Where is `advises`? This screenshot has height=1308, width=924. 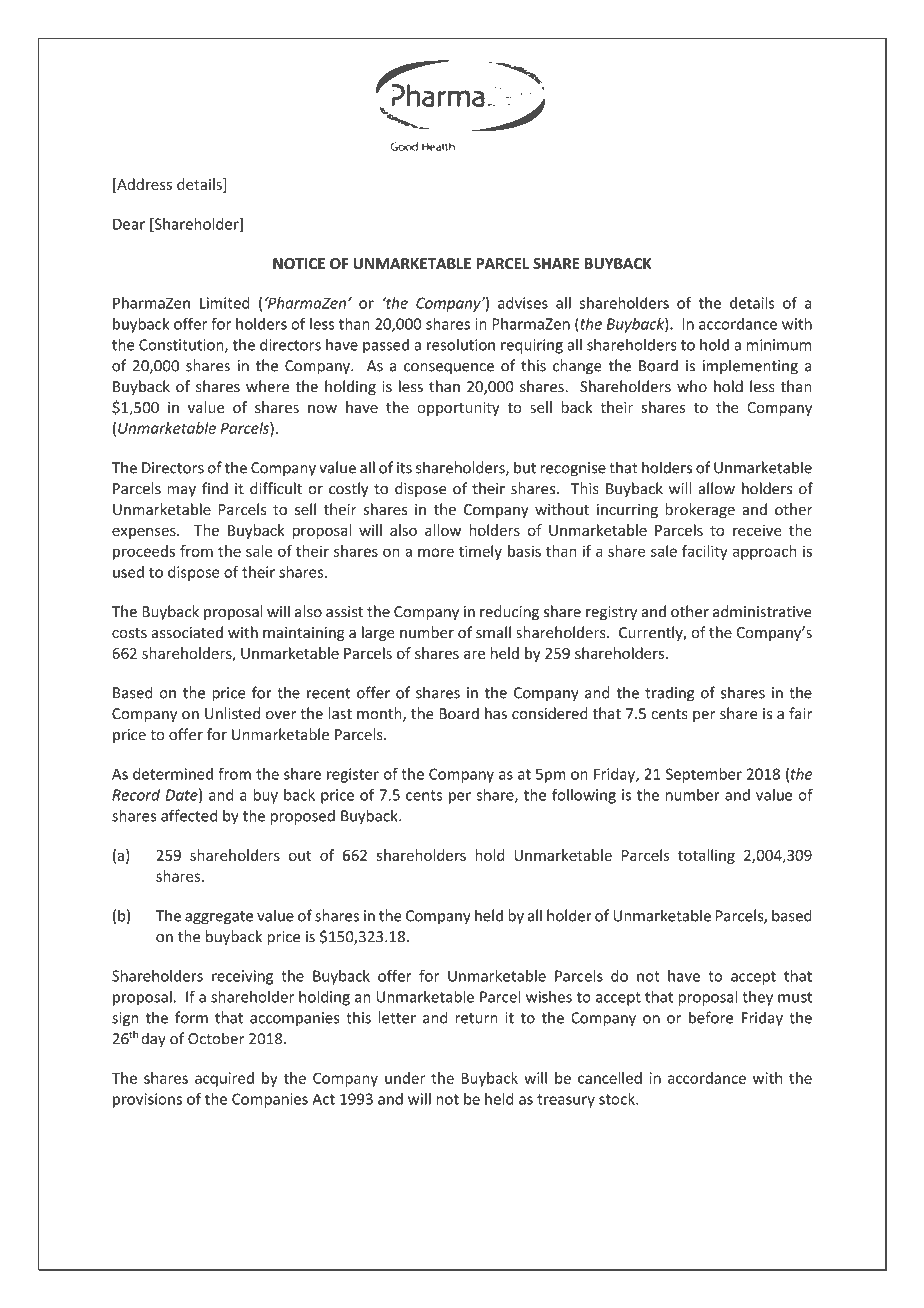 advises is located at coordinates (523, 303).
